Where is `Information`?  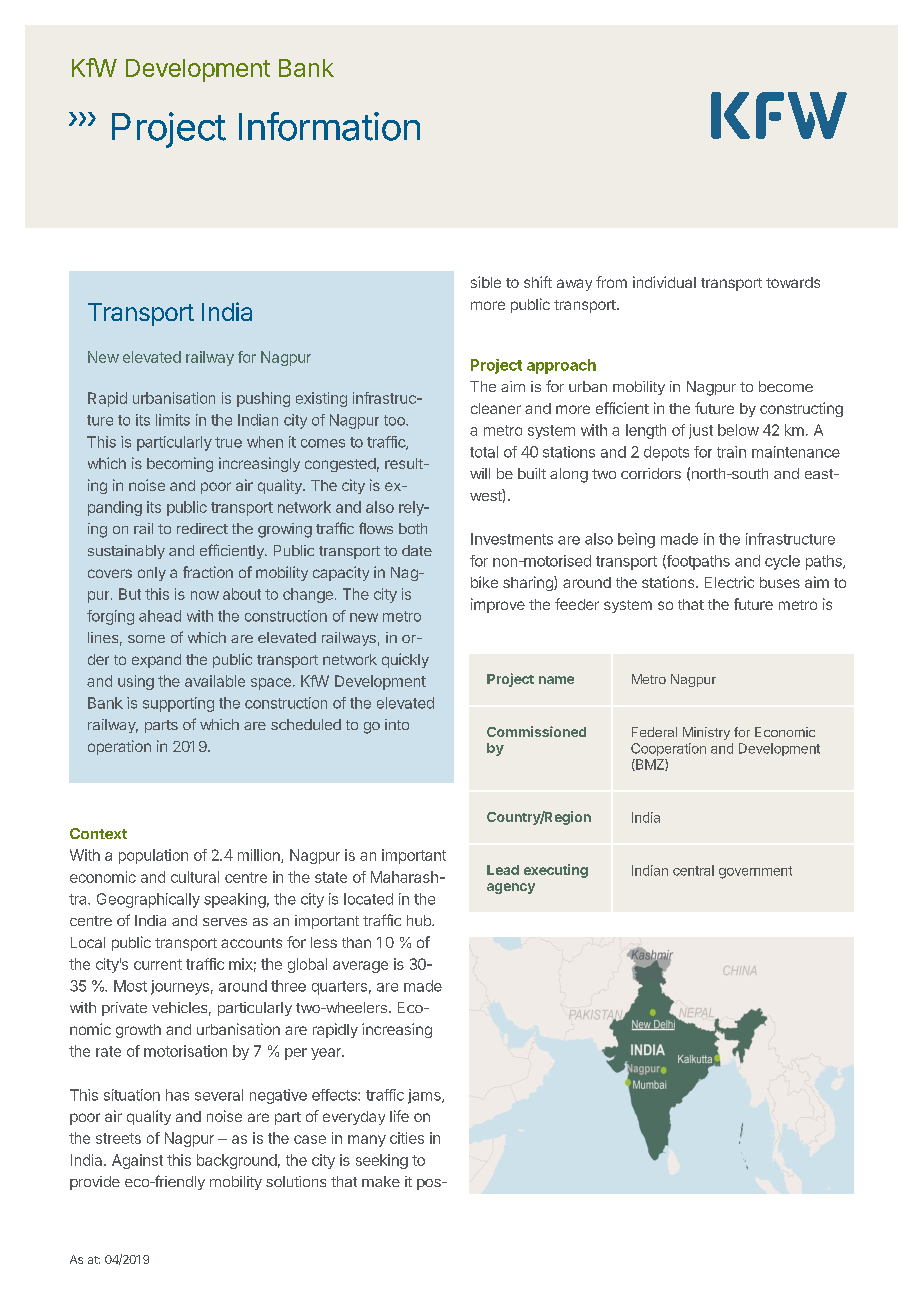 Information is located at coordinates (329, 126).
